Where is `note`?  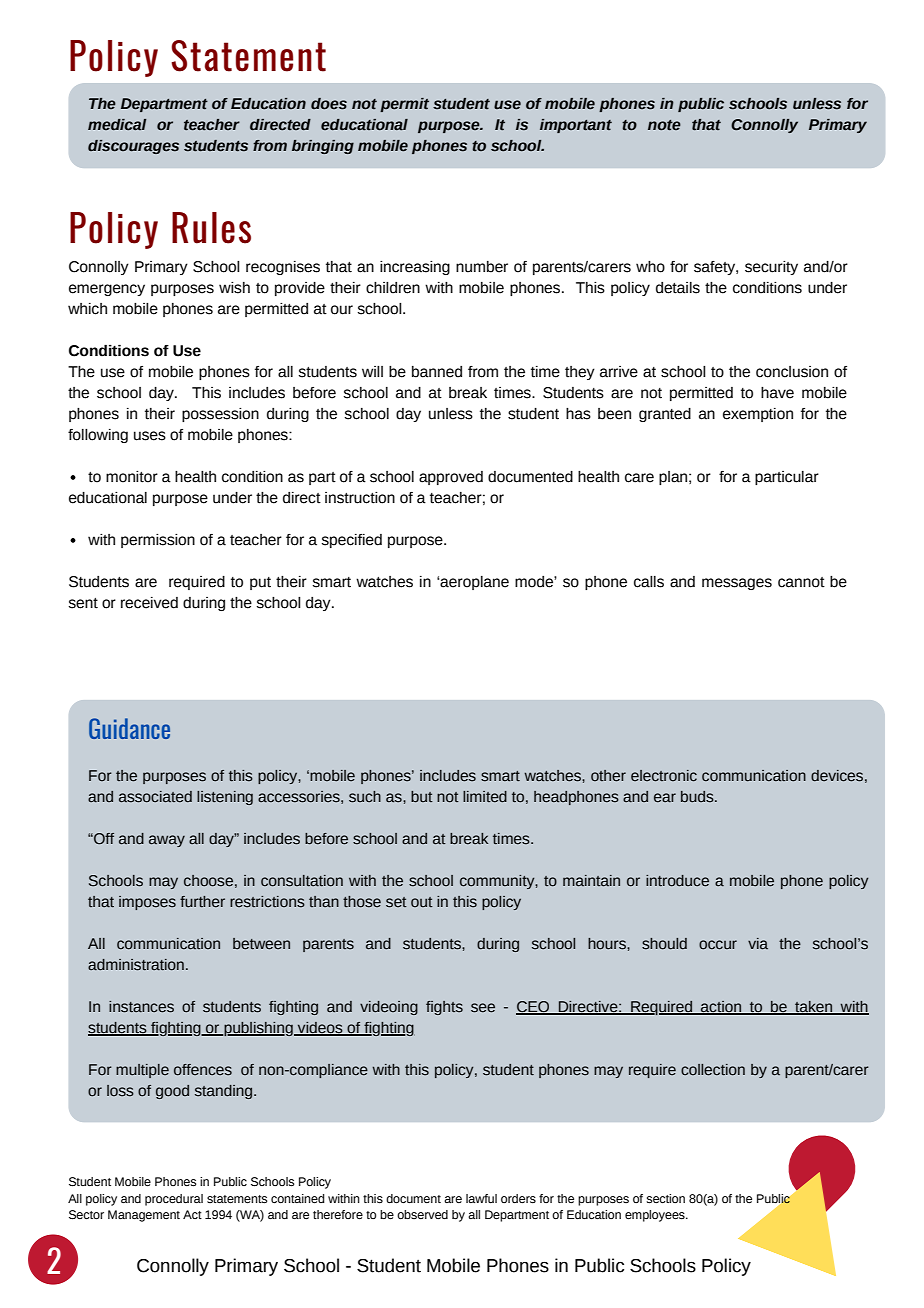
note is located at coordinates (664, 125).
